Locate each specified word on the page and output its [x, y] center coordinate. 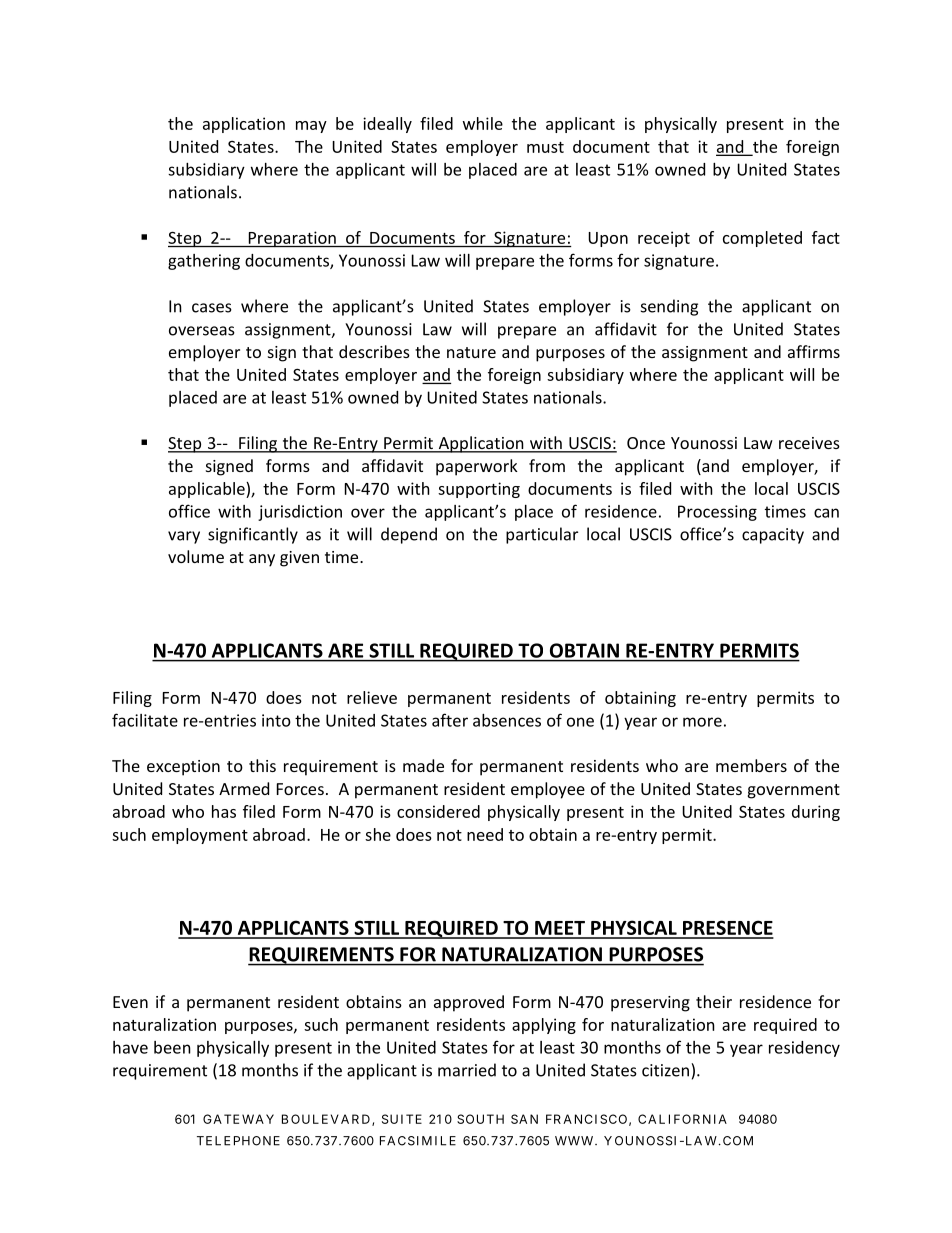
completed [762, 239]
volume [196, 556]
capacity [773, 536]
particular [542, 535]
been [172, 1047]
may [311, 127]
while [483, 123]
